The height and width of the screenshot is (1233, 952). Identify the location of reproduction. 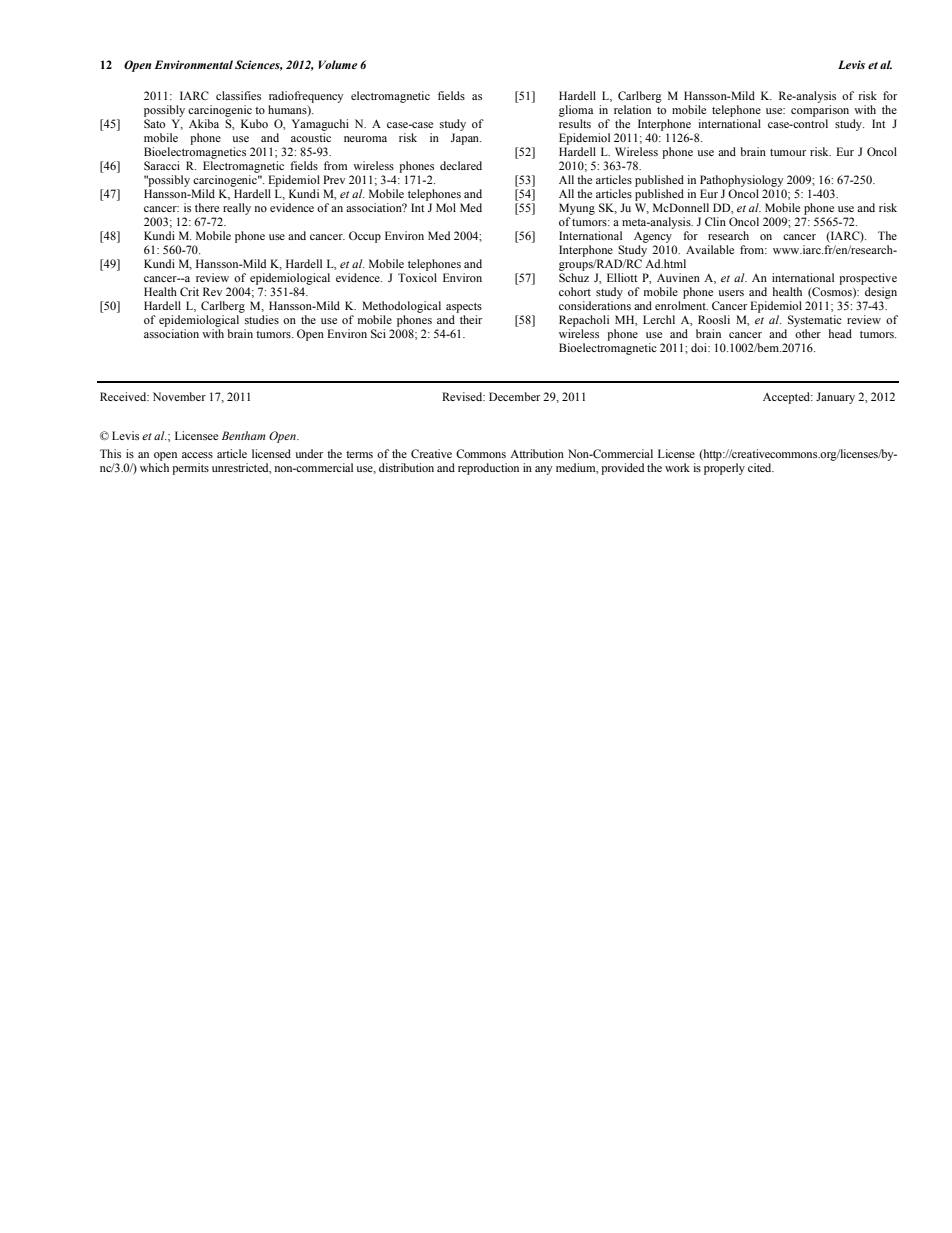
(488, 469).
